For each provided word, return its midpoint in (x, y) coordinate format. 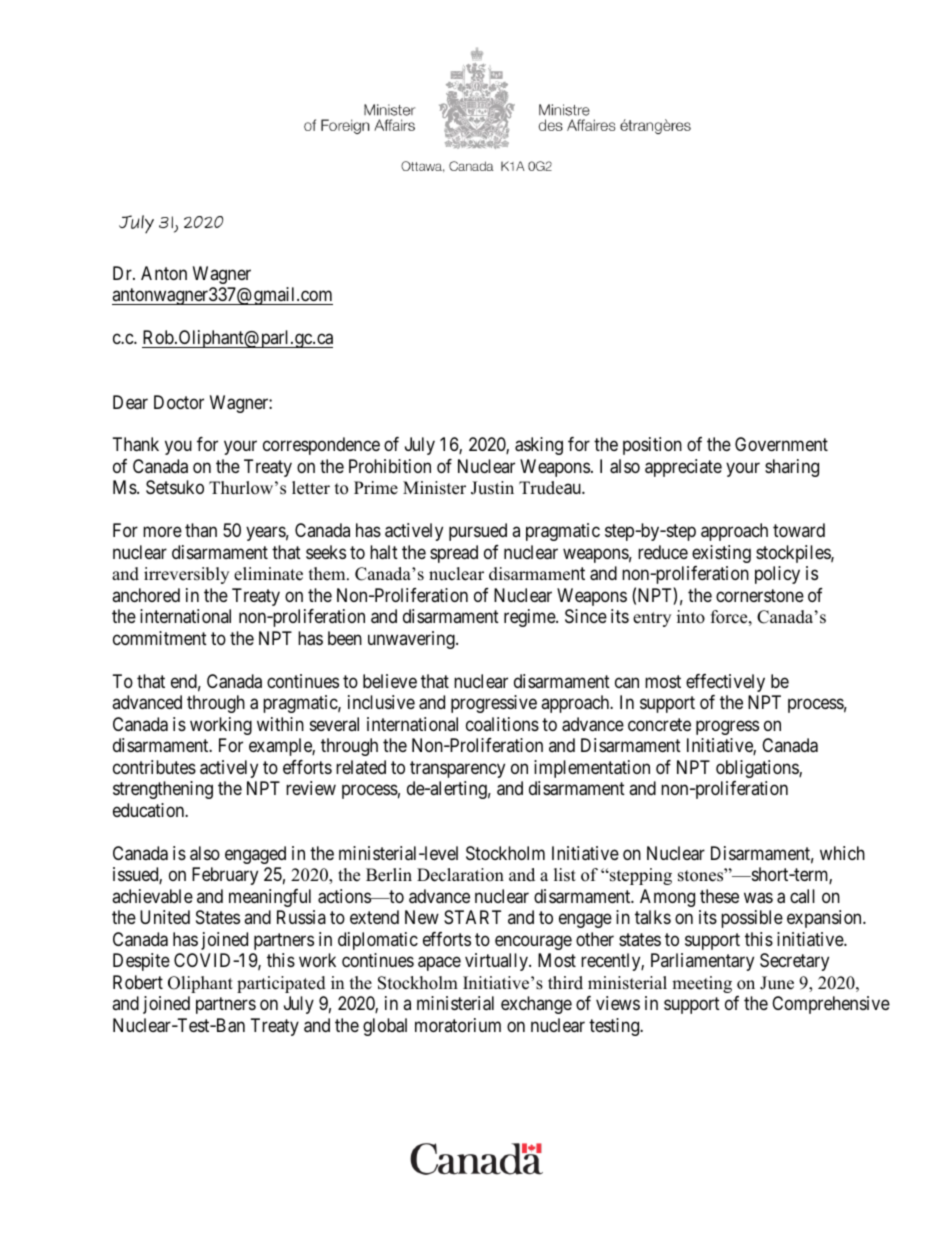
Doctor (179, 402)
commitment (160, 638)
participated (281, 984)
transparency (457, 769)
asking (539, 446)
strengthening (163, 790)
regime (530, 618)
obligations (758, 769)
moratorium (458, 1025)
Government (781, 444)
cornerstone (760, 595)
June (777, 983)
